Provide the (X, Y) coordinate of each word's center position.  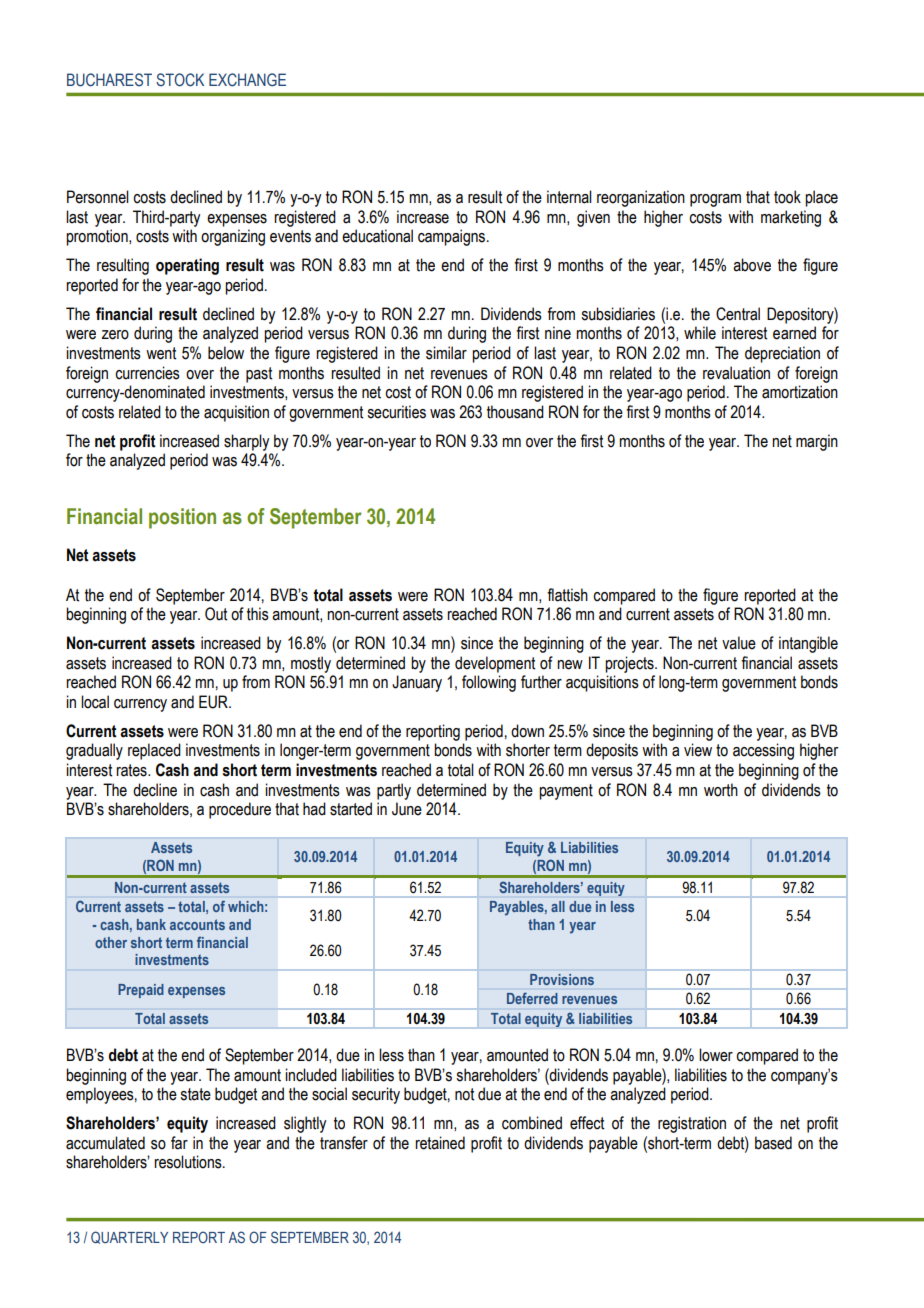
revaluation (736, 373)
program (715, 200)
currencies (147, 373)
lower (716, 1055)
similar (446, 353)
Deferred (532, 998)
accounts (197, 924)
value (739, 643)
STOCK (180, 80)
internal (569, 197)
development (495, 664)
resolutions (189, 1162)
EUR (214, 702)
